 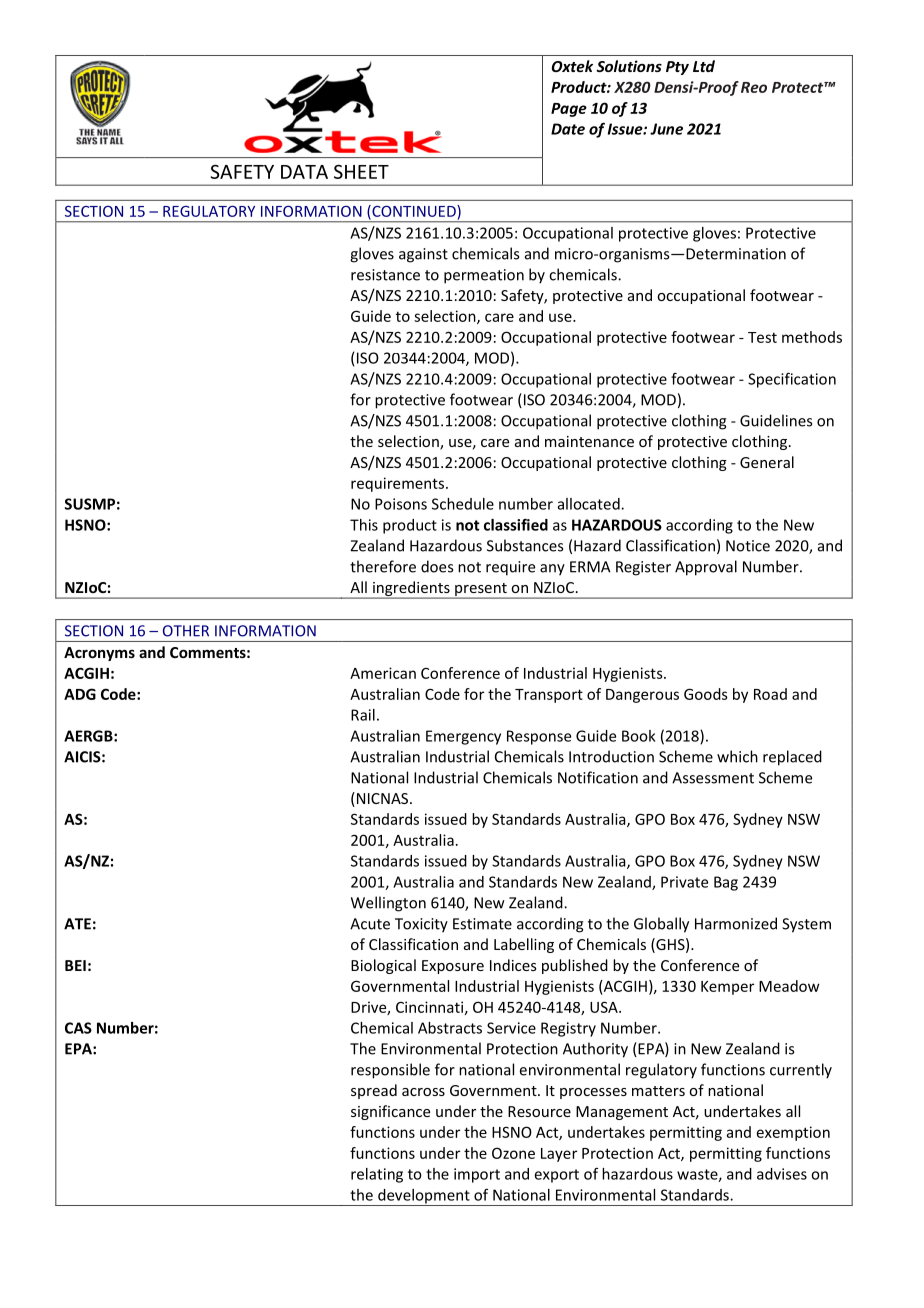 I want to click on SHEET, so click(x=361, y=171).
